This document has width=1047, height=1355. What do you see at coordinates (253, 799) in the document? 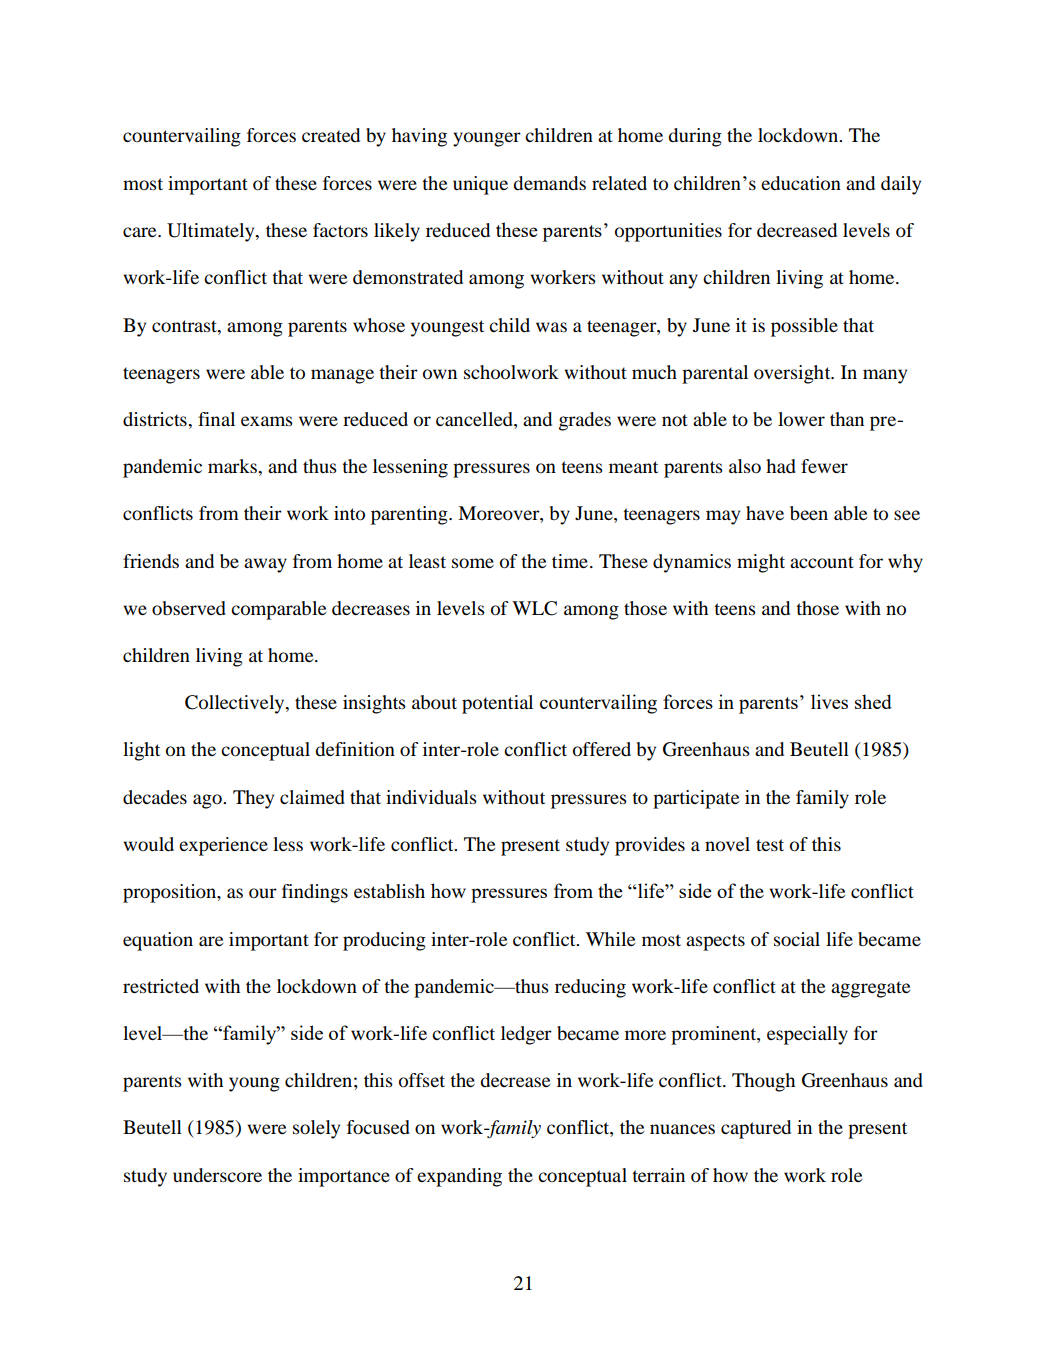
I see `They` at bounding box center [253, 799].
